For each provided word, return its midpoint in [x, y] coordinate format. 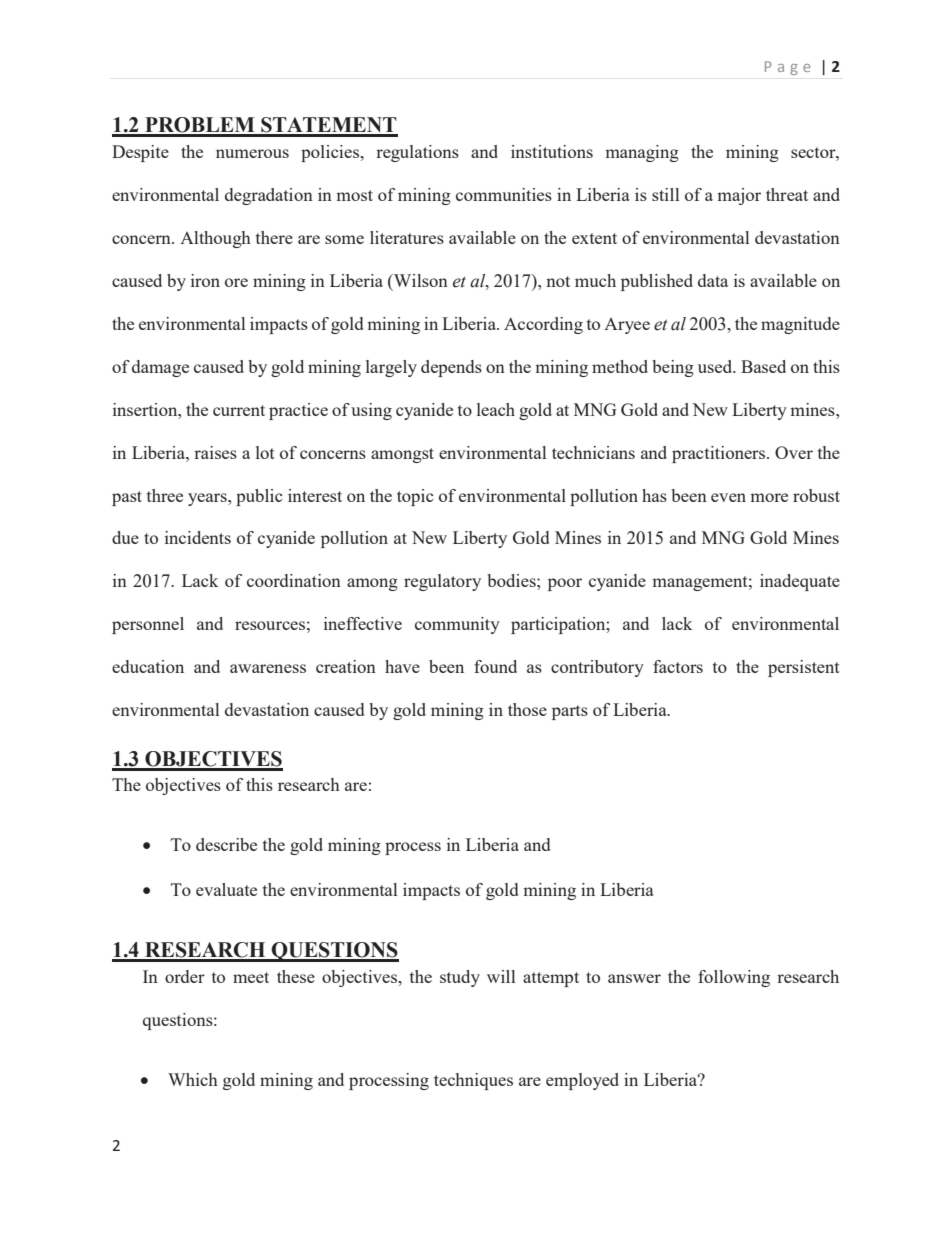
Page [787, 68]
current [239, 410]
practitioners [720, 454]
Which [193, 1079]
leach [496, 409]
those [527, 709]
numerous [252, 153]
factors [678, 666]
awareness [268, 668]
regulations [417, 153]
